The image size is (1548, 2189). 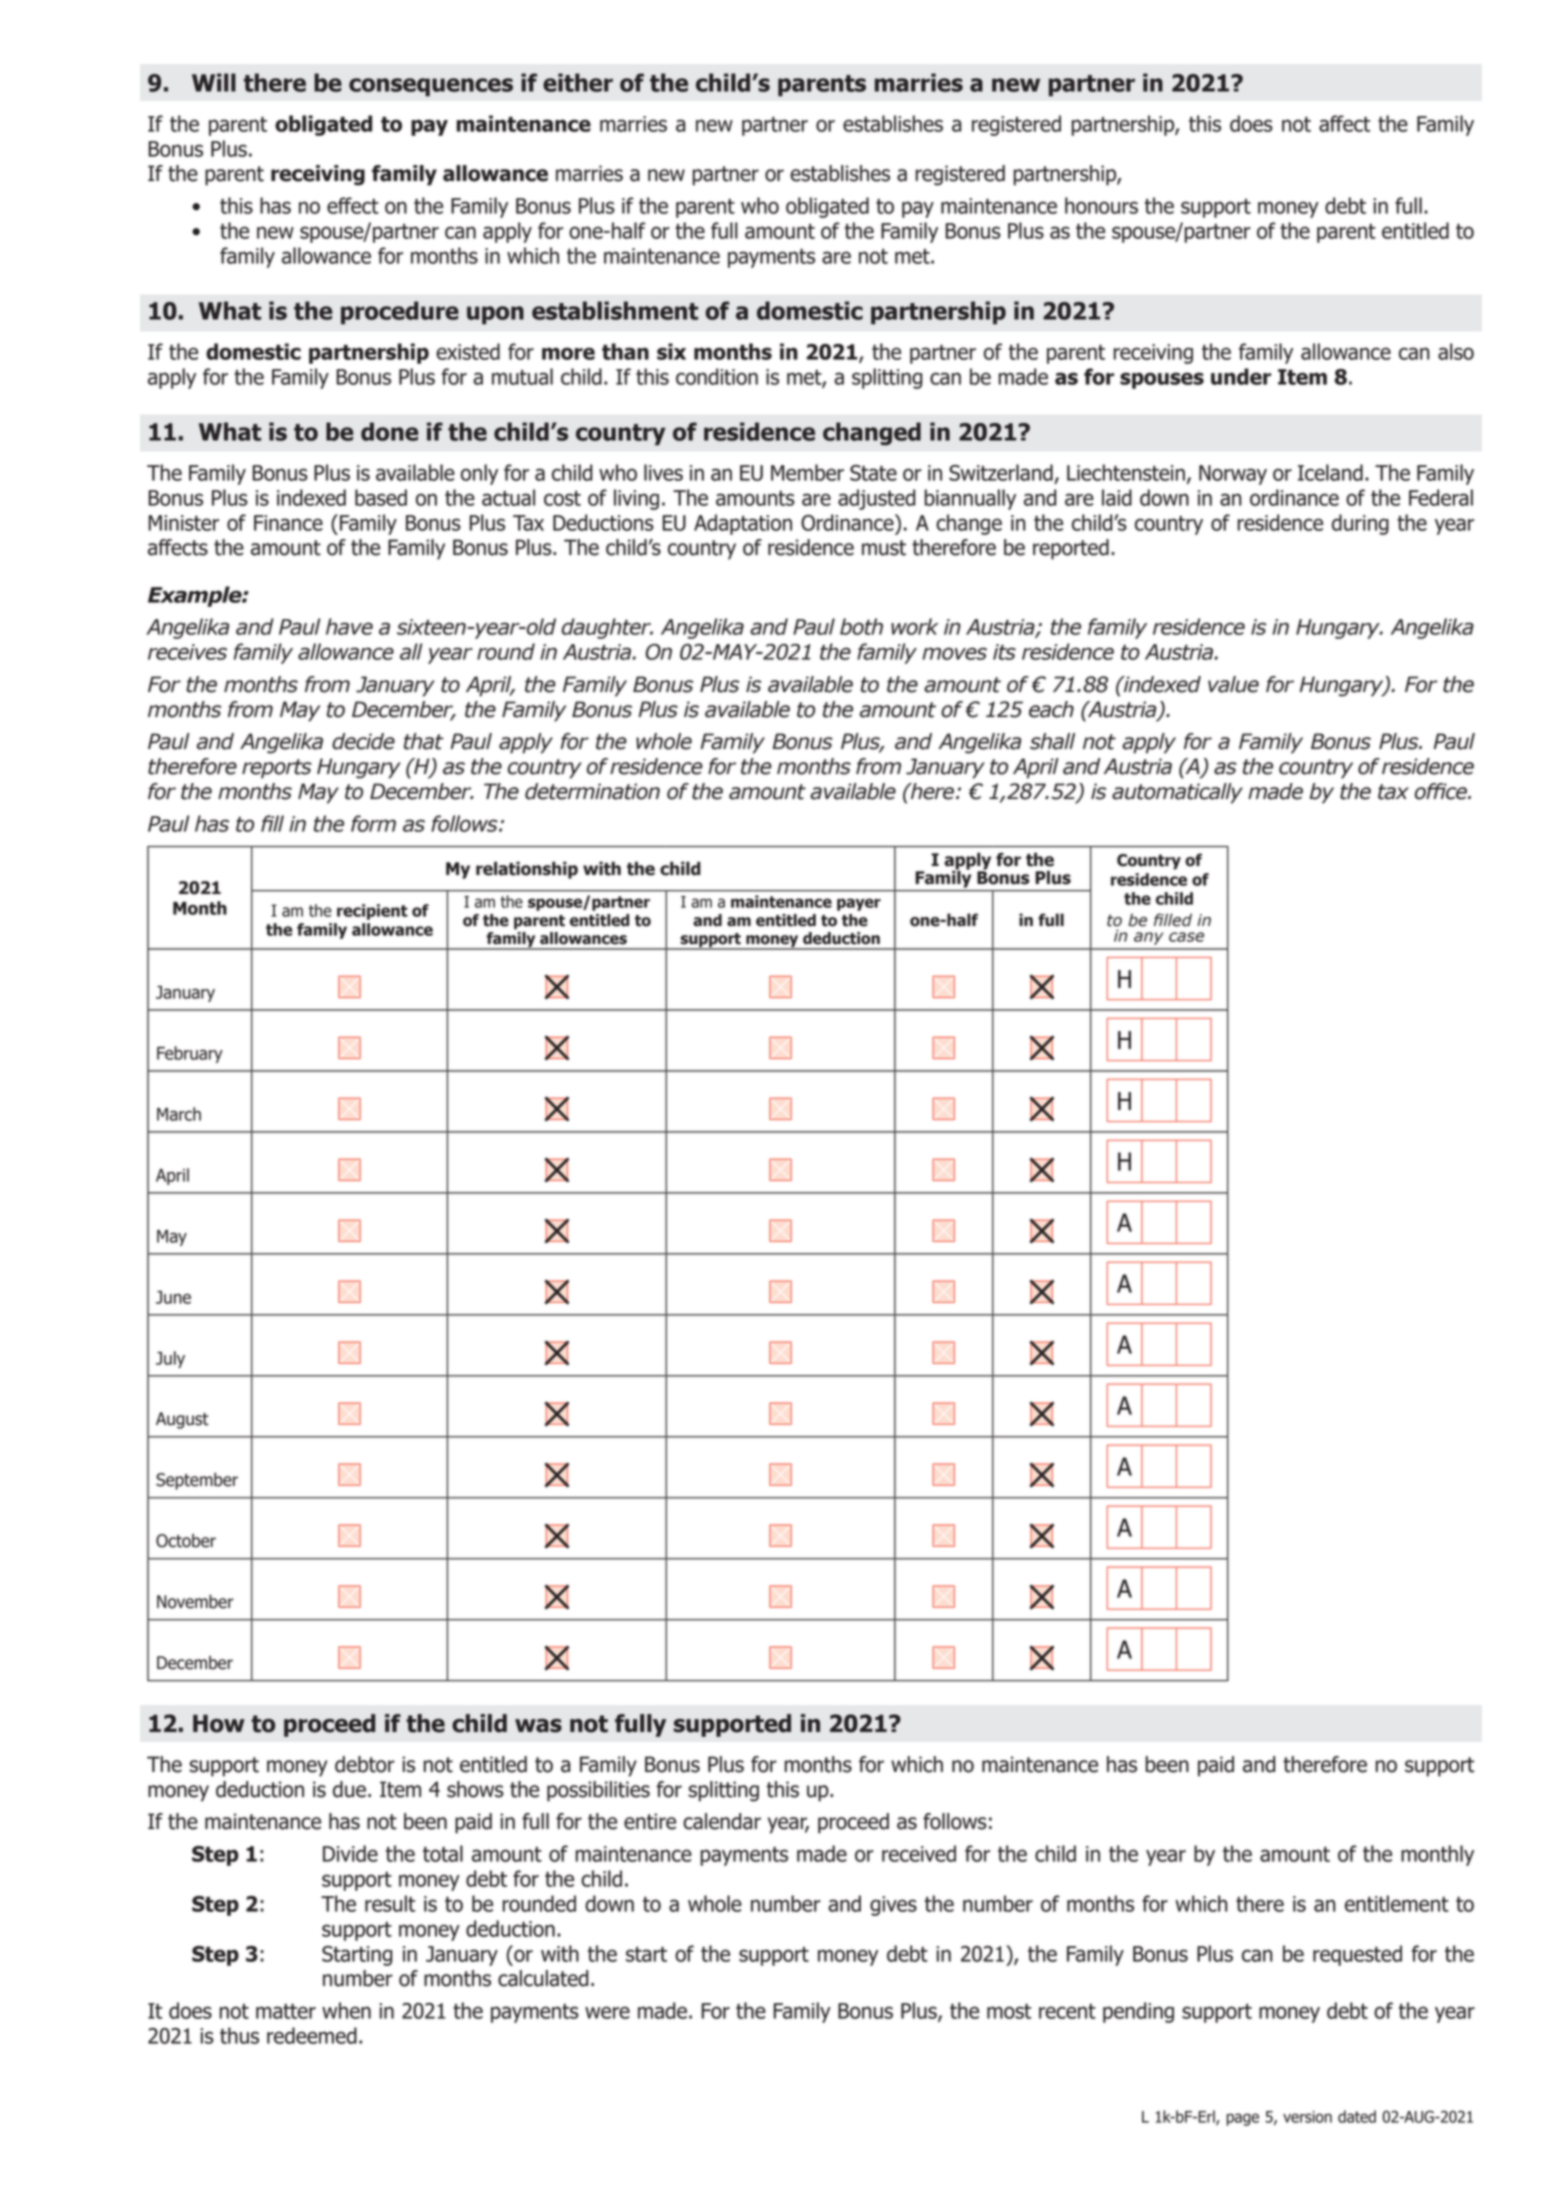 What do you see at coordinates (1186, 937) in the document?
I see `case` at bounding box center [1186, 937].
